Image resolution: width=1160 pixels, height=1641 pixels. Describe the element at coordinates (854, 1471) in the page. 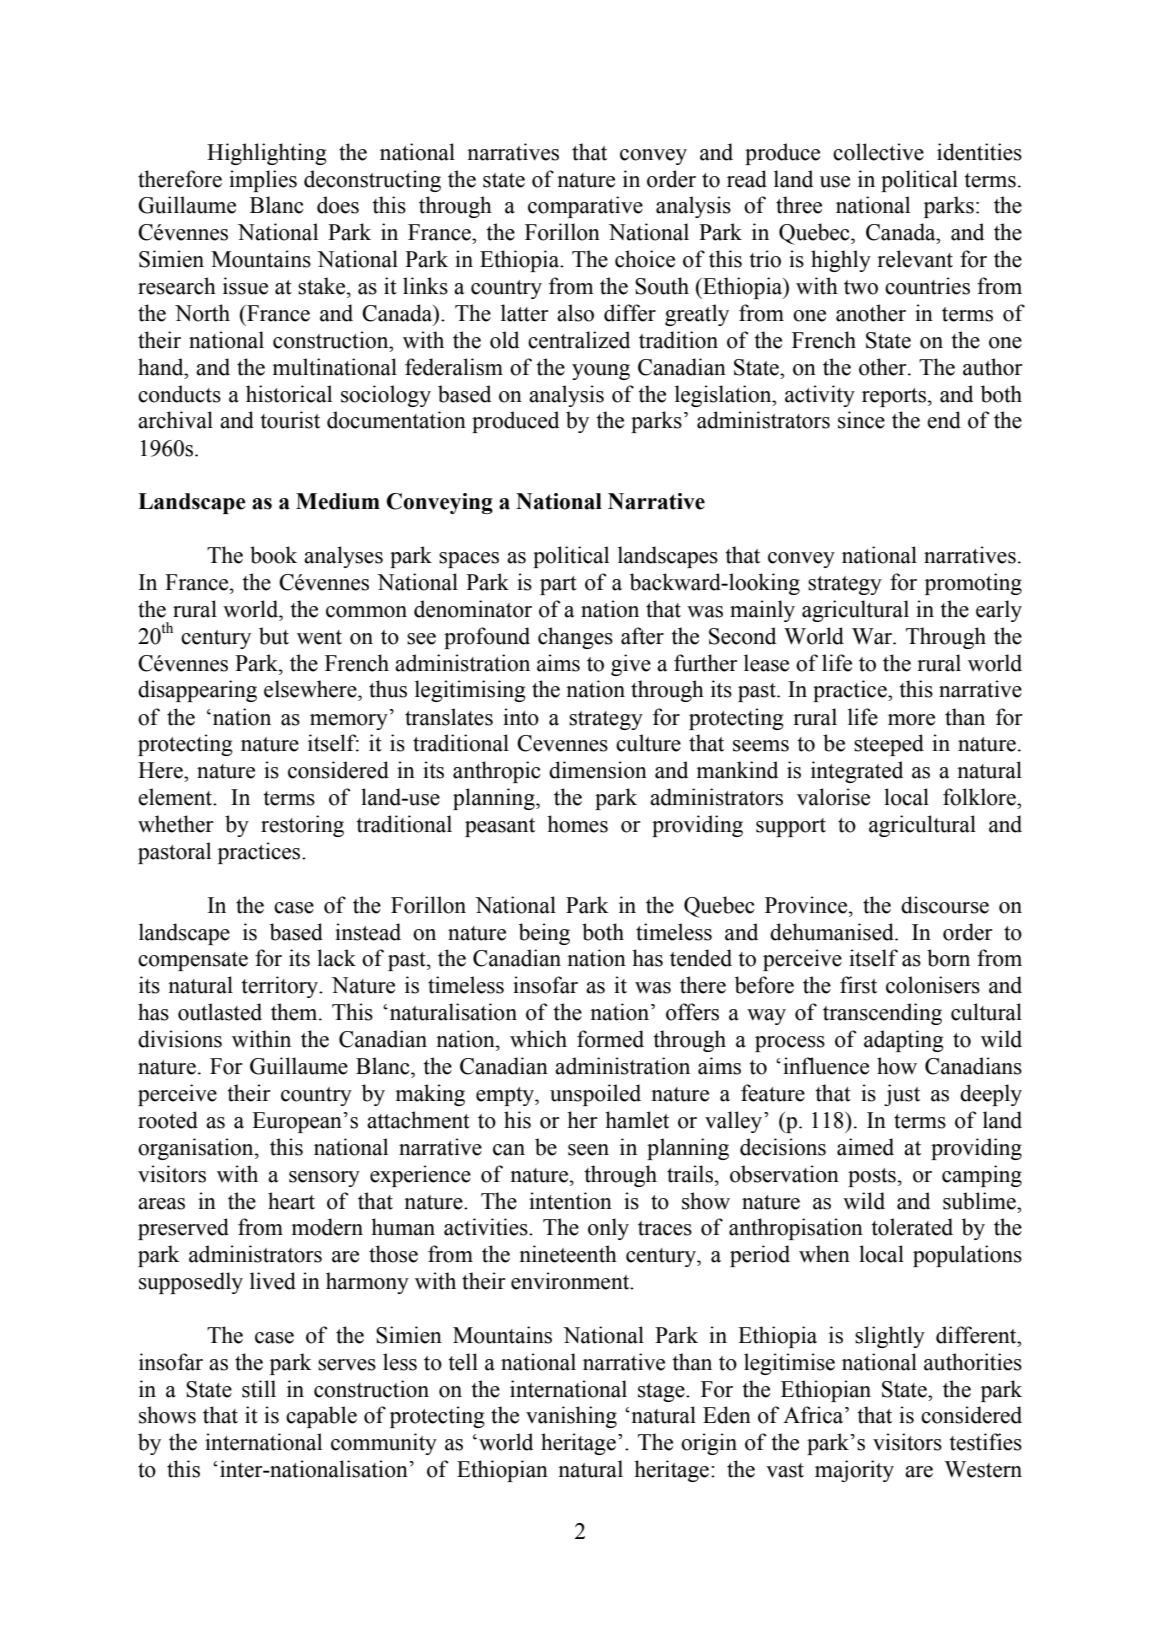

I see `majority` at that location.
